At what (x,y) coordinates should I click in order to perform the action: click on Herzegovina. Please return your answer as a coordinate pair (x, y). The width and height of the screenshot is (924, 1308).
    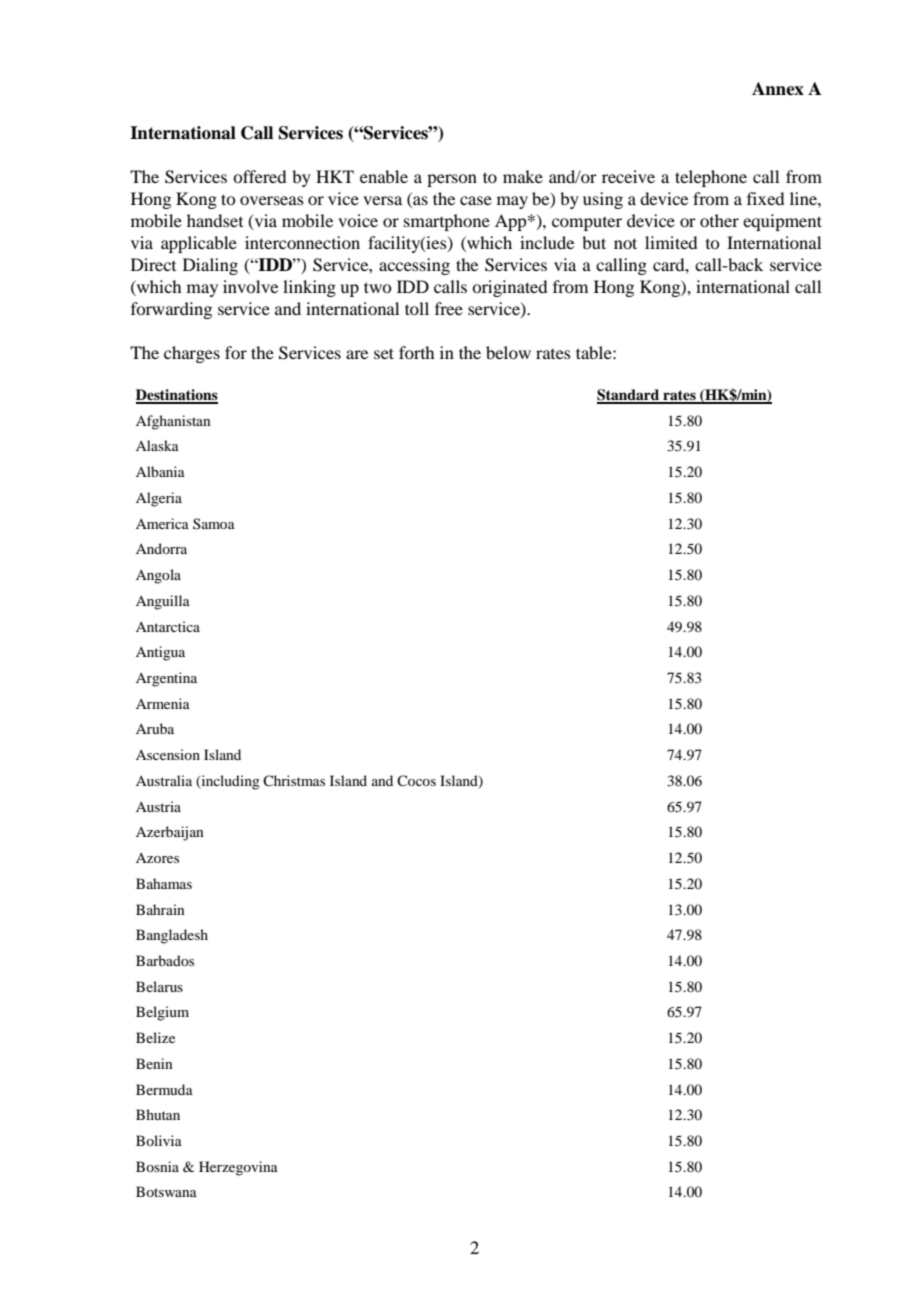
    Looking at the image, I should click on (238, 1168).
